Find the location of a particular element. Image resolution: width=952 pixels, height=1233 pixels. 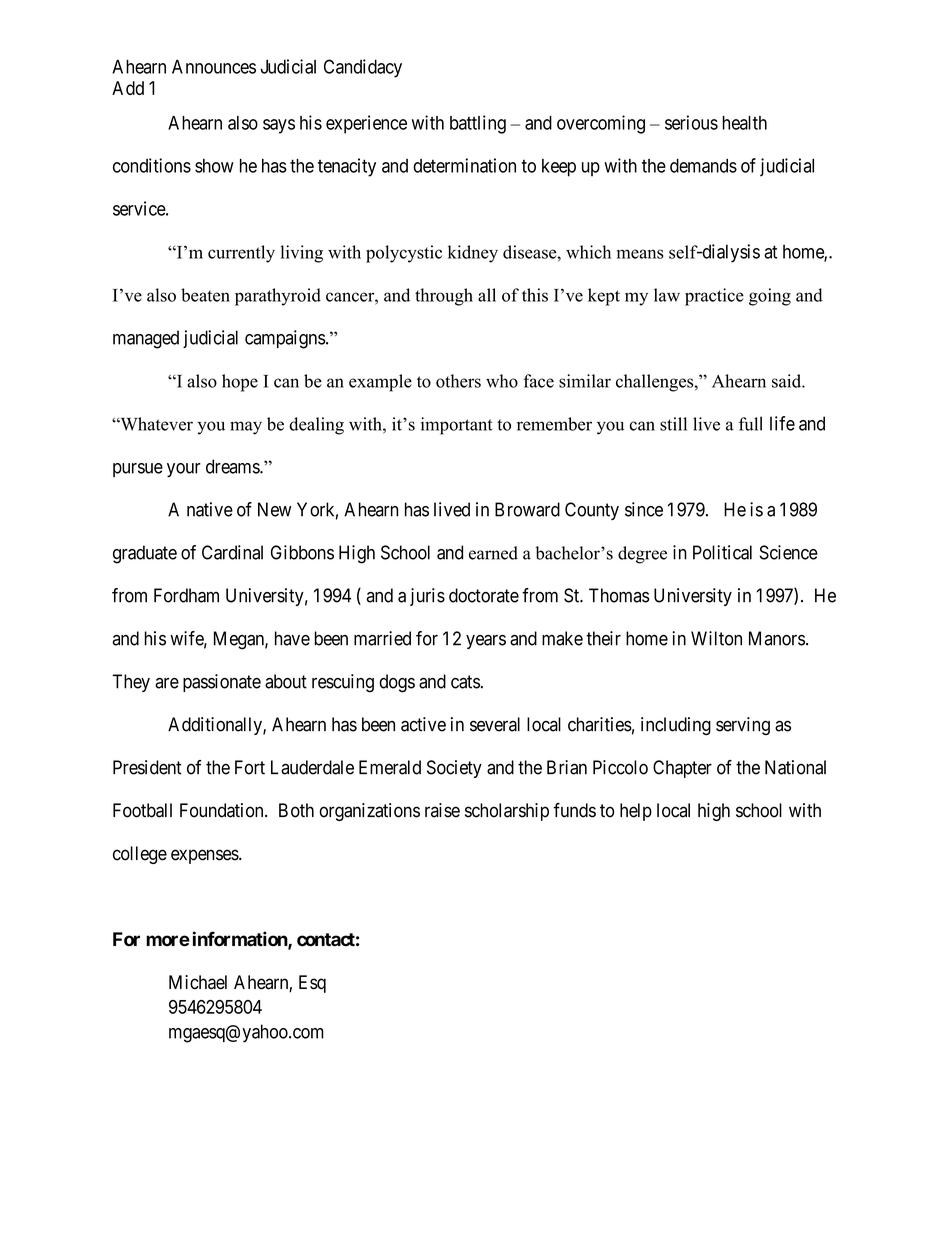

earned is located at coordinates (493, 553).
